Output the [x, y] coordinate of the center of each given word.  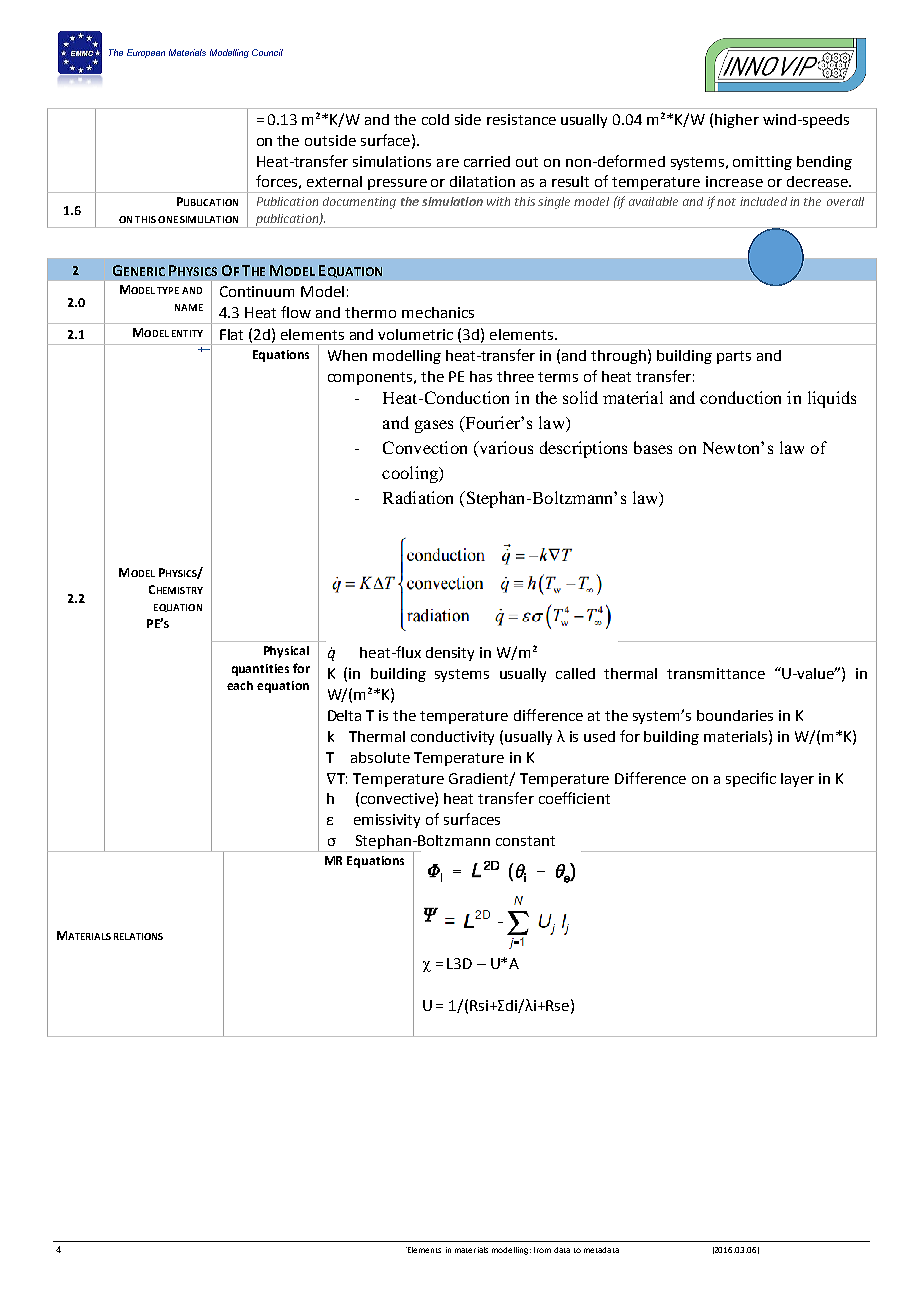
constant [525, 841]
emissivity [387, 821]
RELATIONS [138, 936]
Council [267, 52]
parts [734, 357]
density [450, 654]
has [481, 376]
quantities [260, 670]
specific [751, 779]
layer [797, 780]
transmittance [716, 673]
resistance [521, 119]
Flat [231, 334]
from [542, 1250]
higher [737, 121]
